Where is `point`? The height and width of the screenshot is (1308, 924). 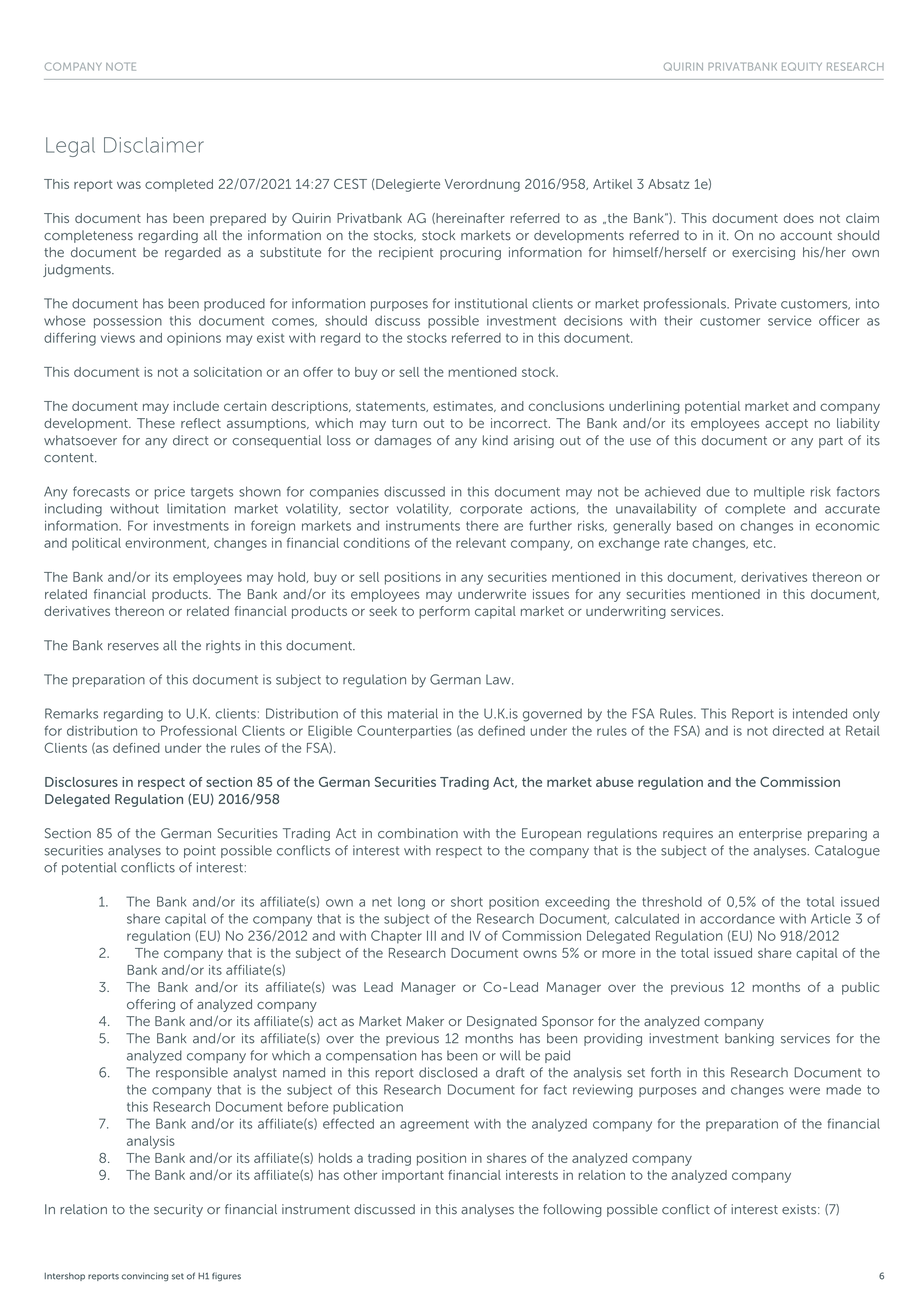
point is located at coordinates (200, 851).
